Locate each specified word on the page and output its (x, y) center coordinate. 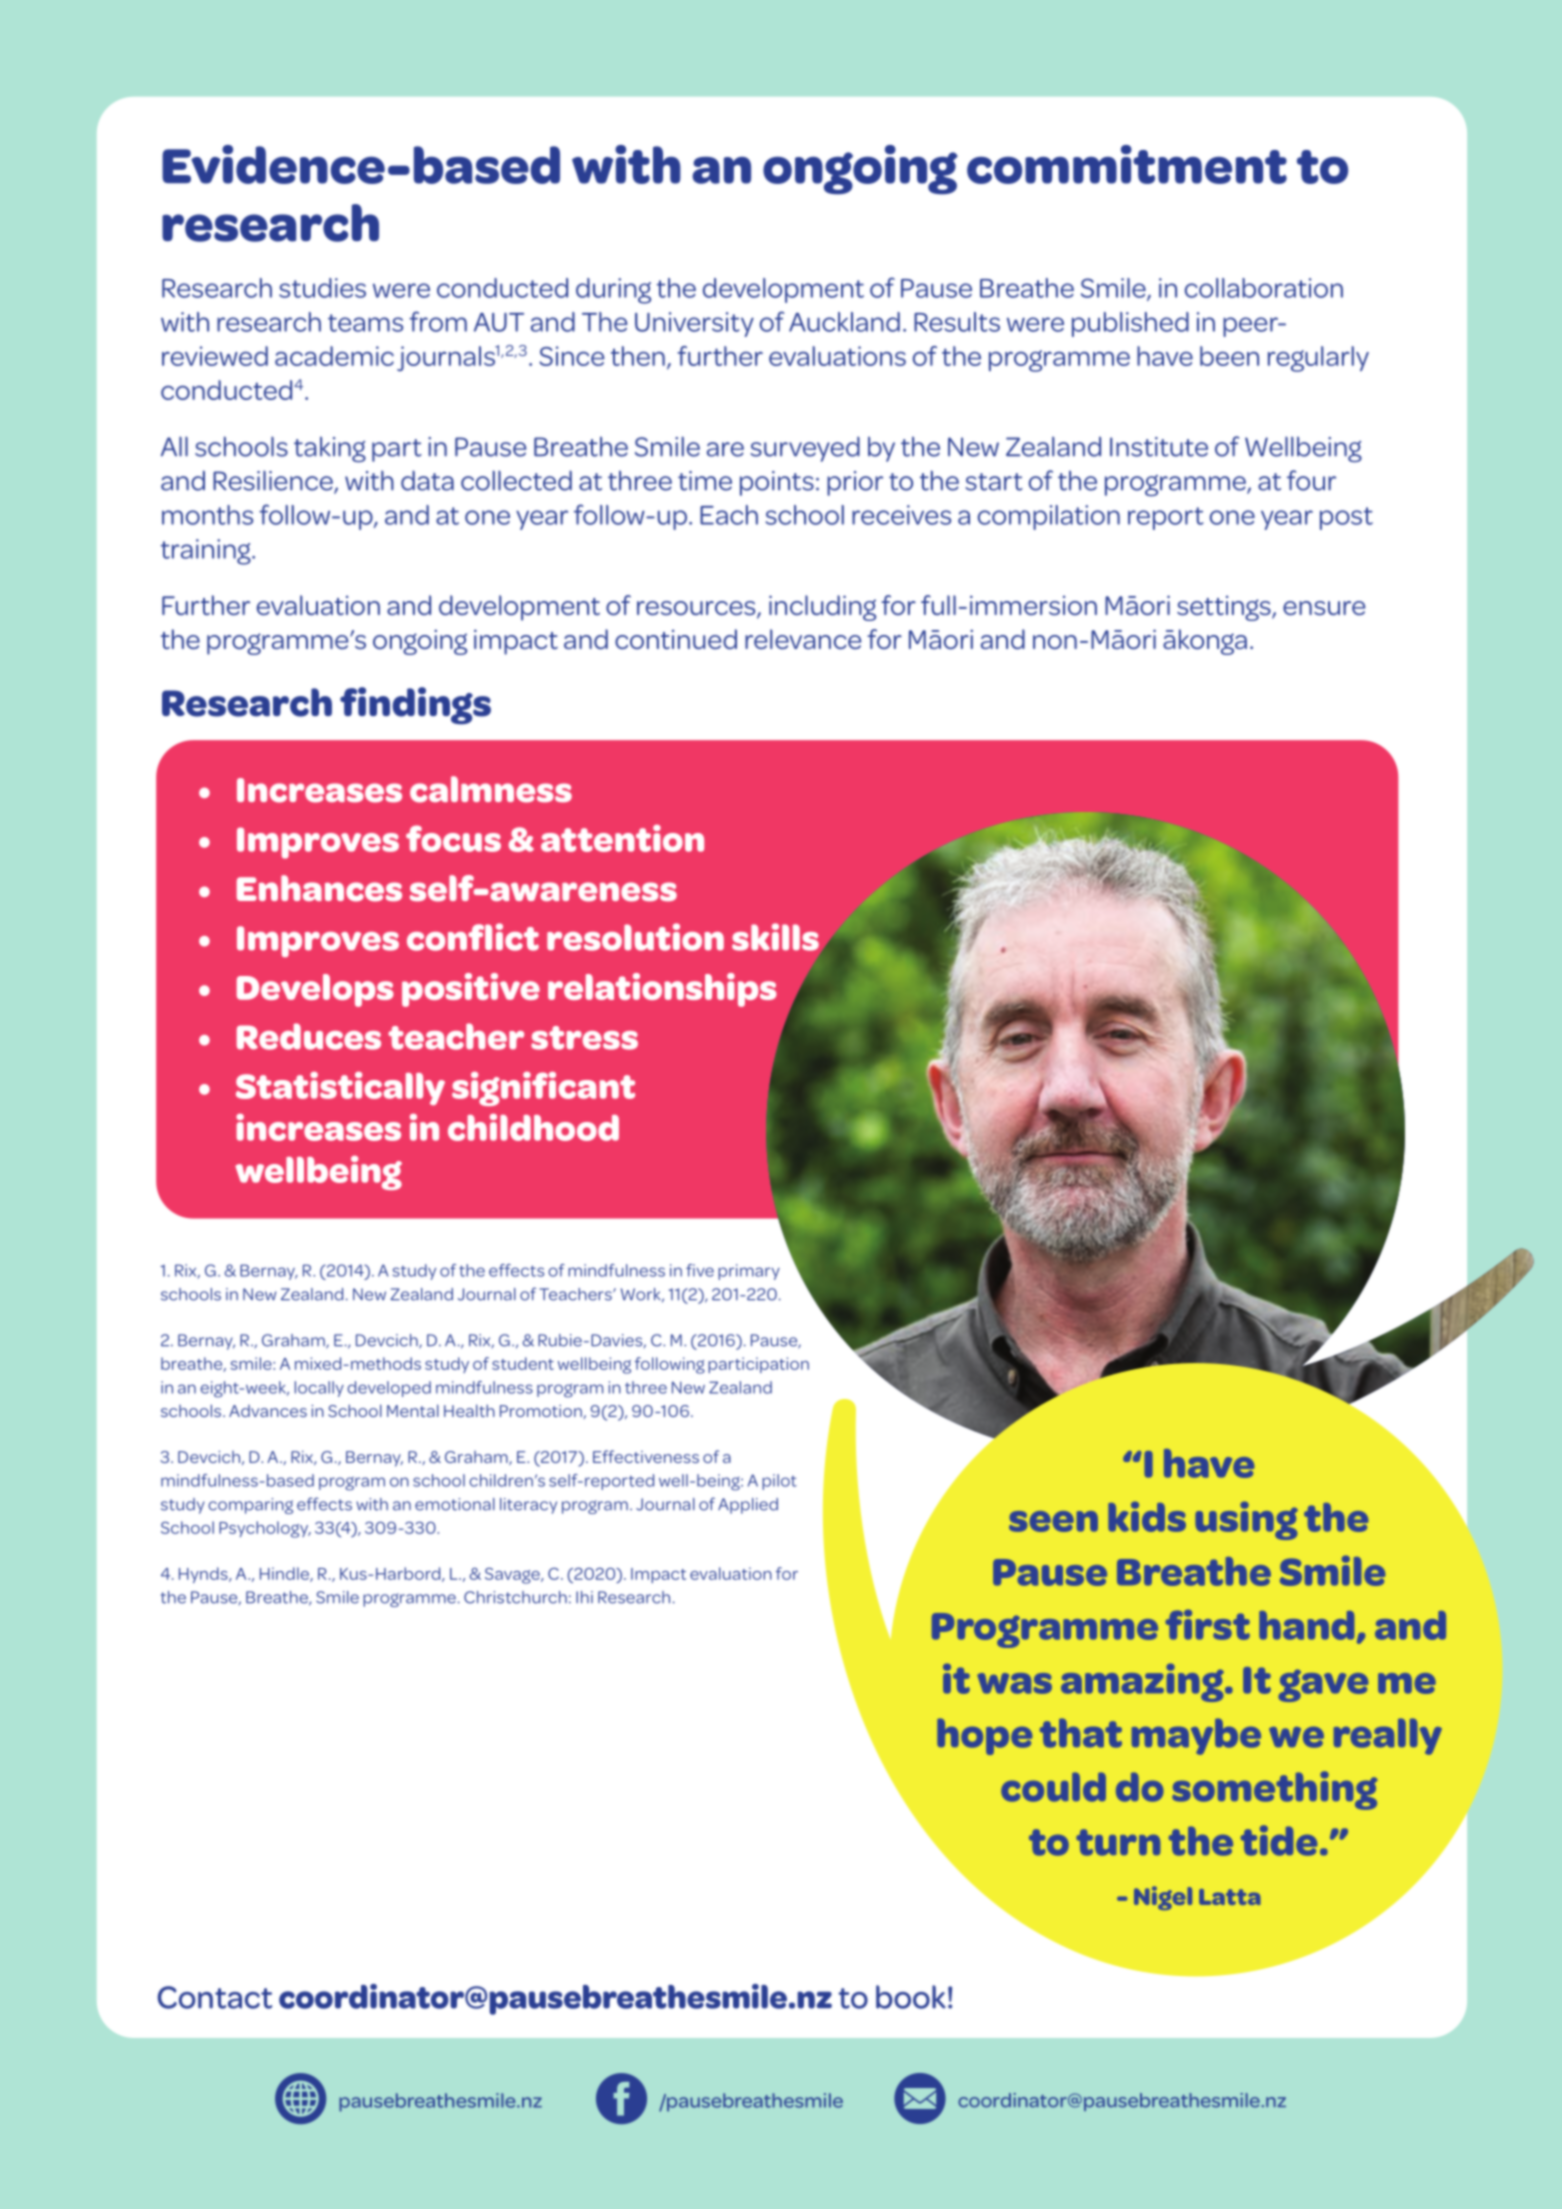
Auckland (844, 322)
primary (749, 1272)
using (1246, 1520)
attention (622, 838)
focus (453, 838)
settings (1225, 608)
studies (322, 288)
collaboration (1264, 288)
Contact (214, 1997)
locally (319, 1389)
